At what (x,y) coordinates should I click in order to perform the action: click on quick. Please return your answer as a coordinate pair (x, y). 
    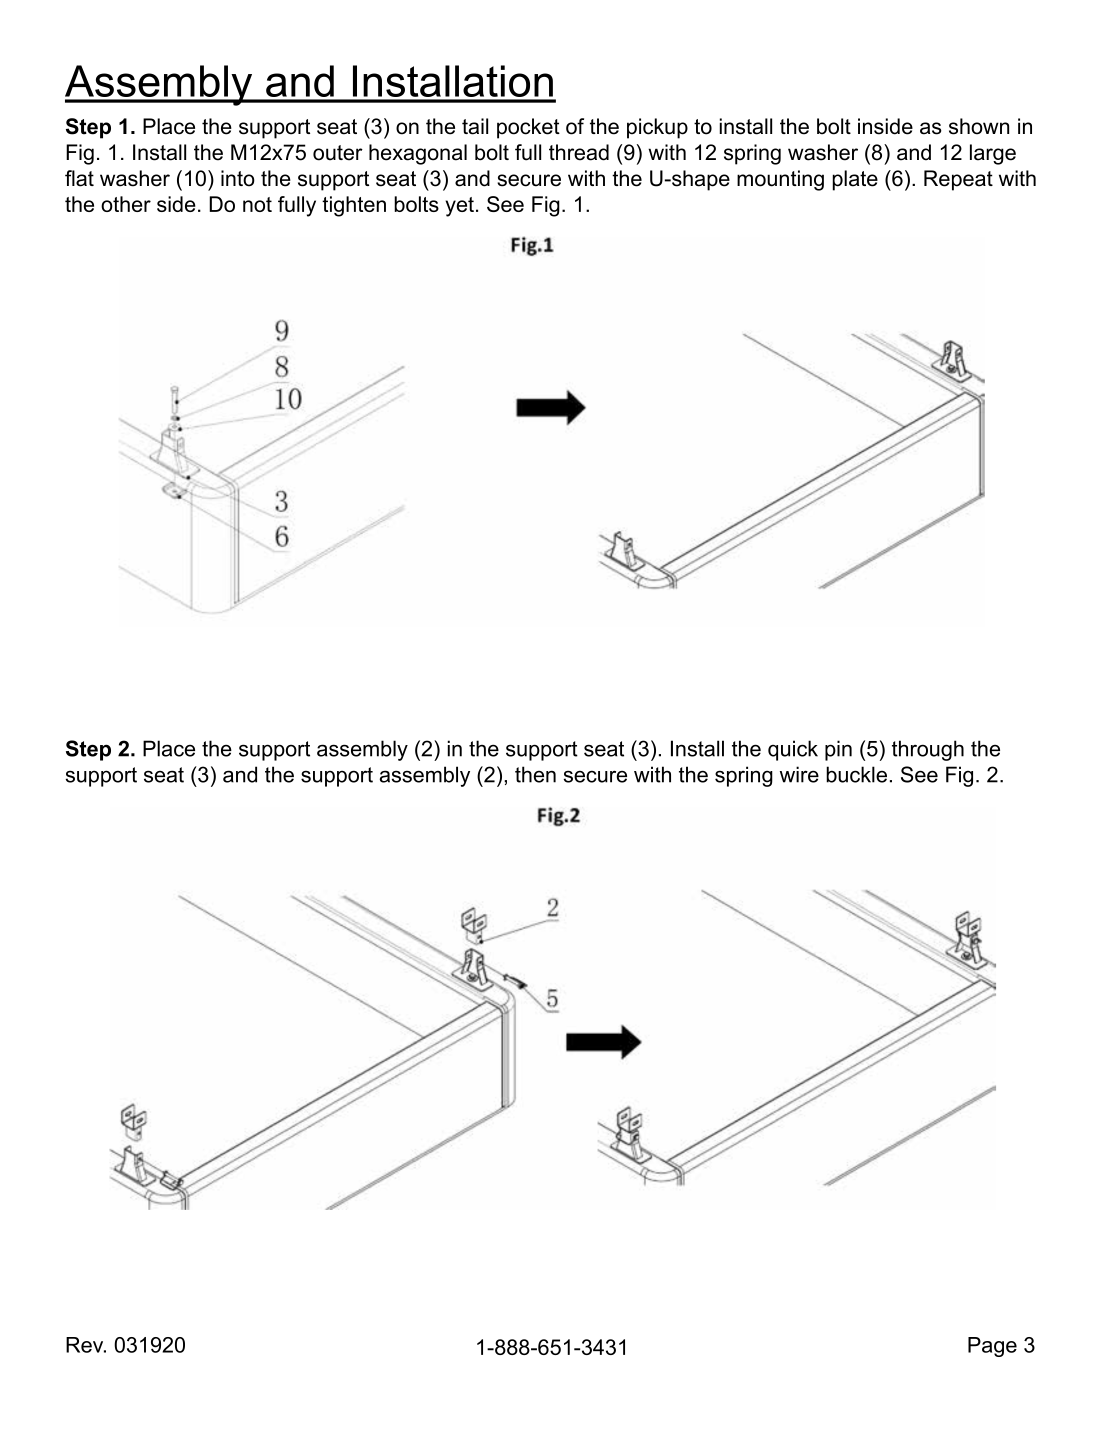
    Looking at the image, I should click on (793, 750).
